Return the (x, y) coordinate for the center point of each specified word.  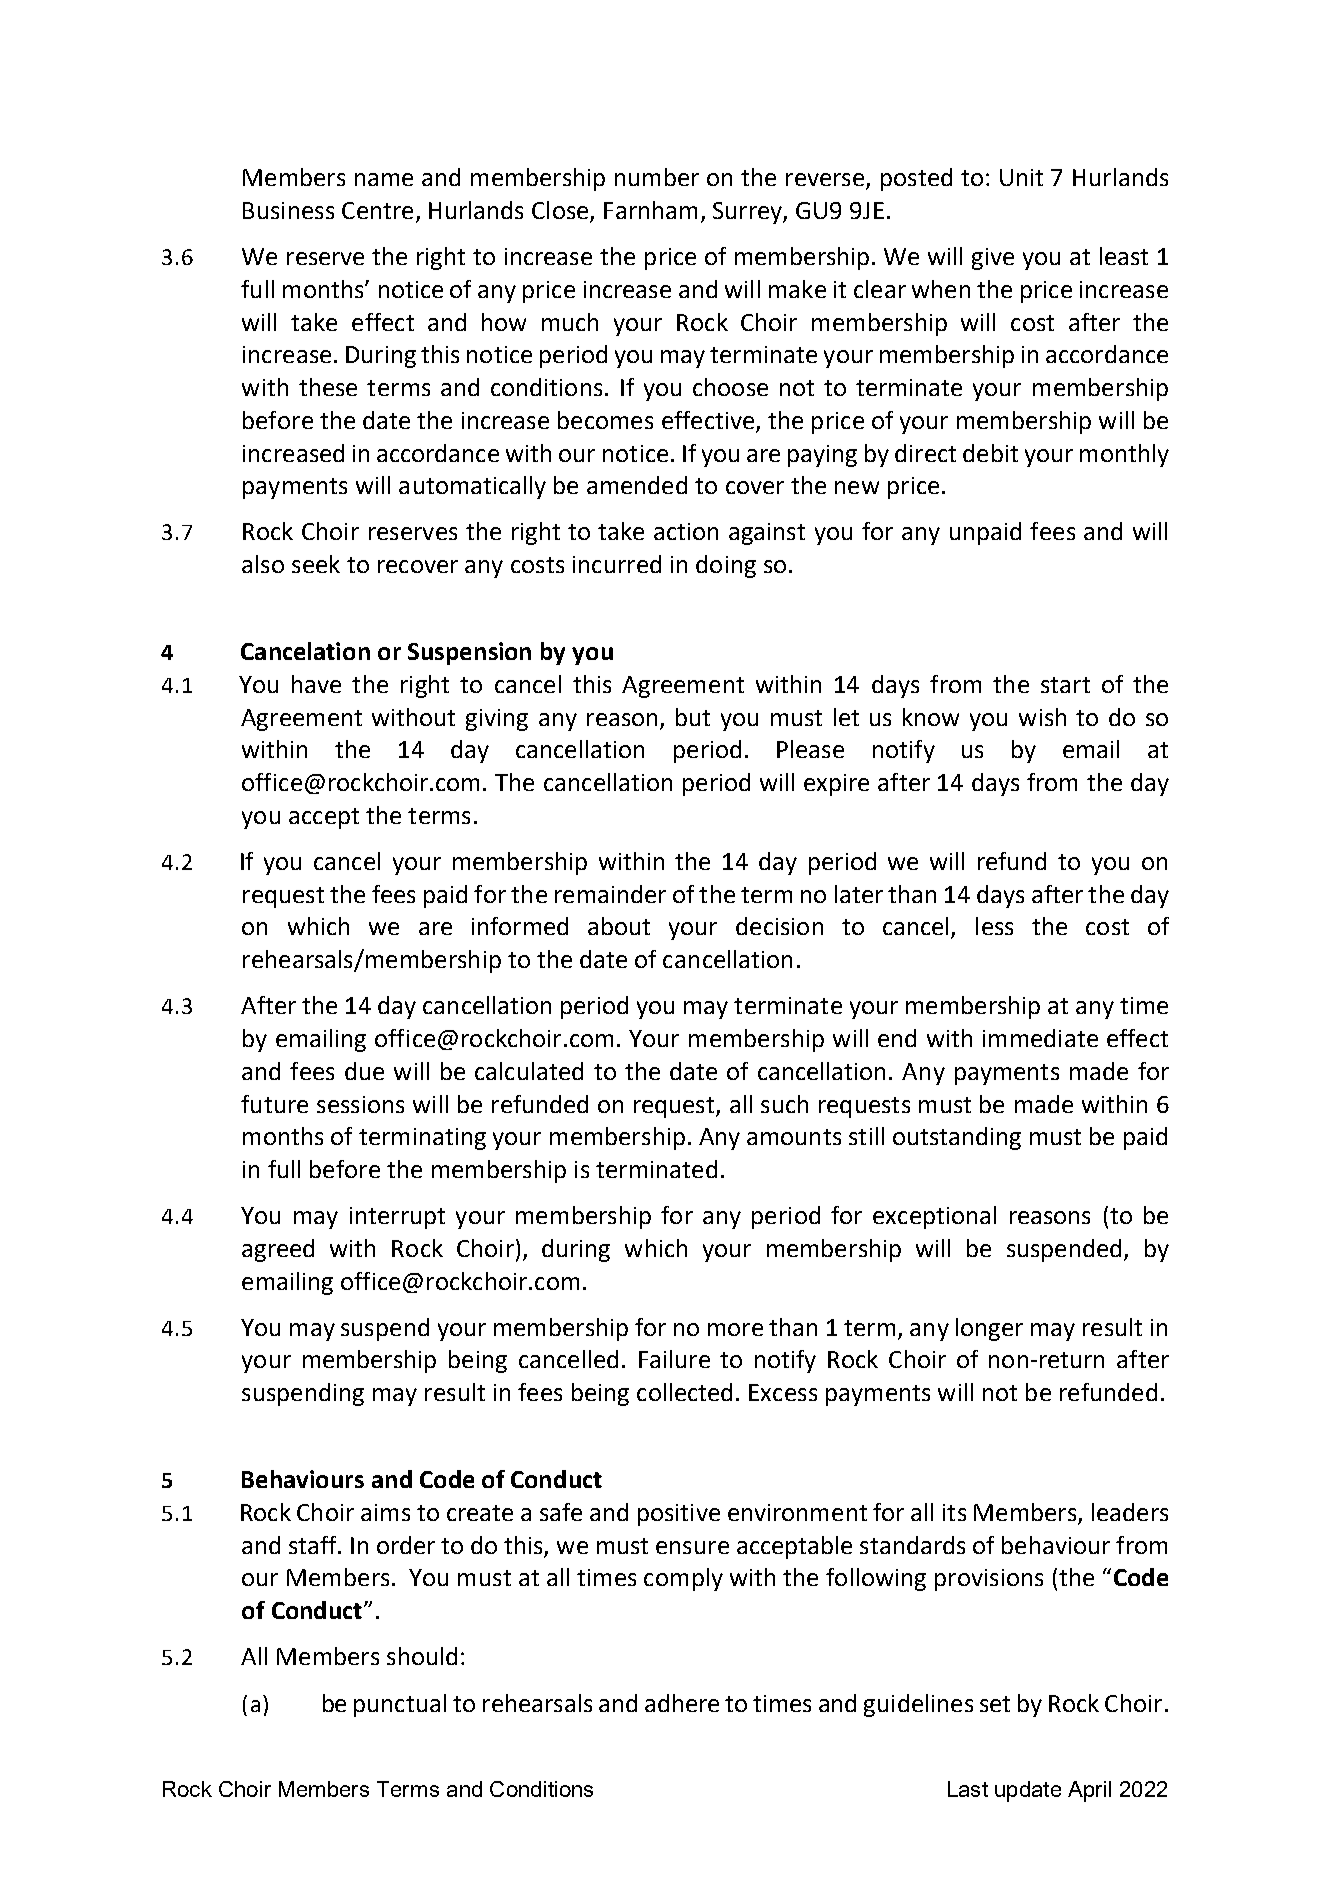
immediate (1040, 1038)
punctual (400, 1705)
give (993, 259)
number (657, 177)
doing (726, 566)
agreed (278, 1250)
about (619, 926)
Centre (377, 210)
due (364, 1071)
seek (316, 564)
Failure (674, 1359)
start (1065, 685)
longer (989, 1329)
